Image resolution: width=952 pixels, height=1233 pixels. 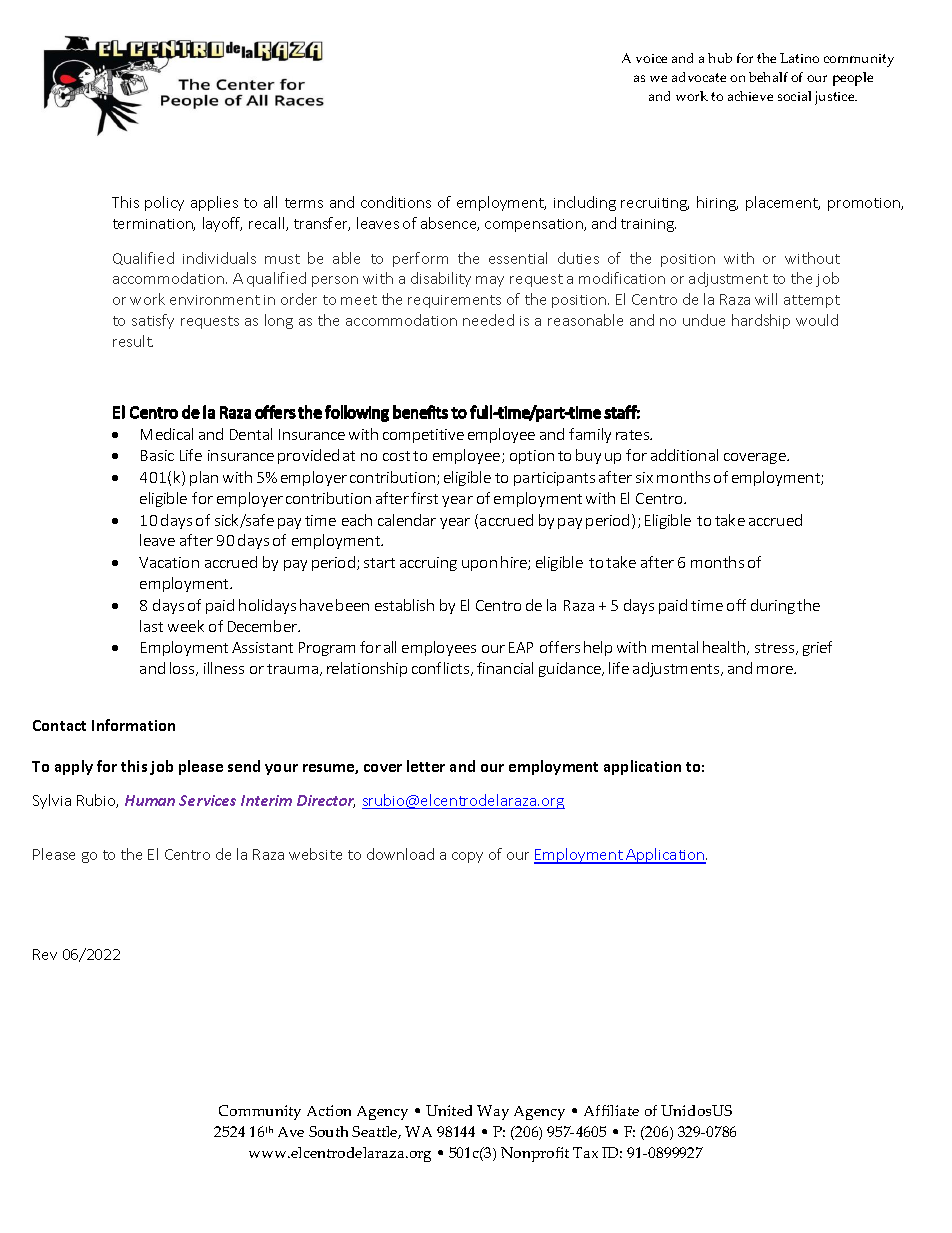 I want to click on conditions, so click(x=396, y=202).
